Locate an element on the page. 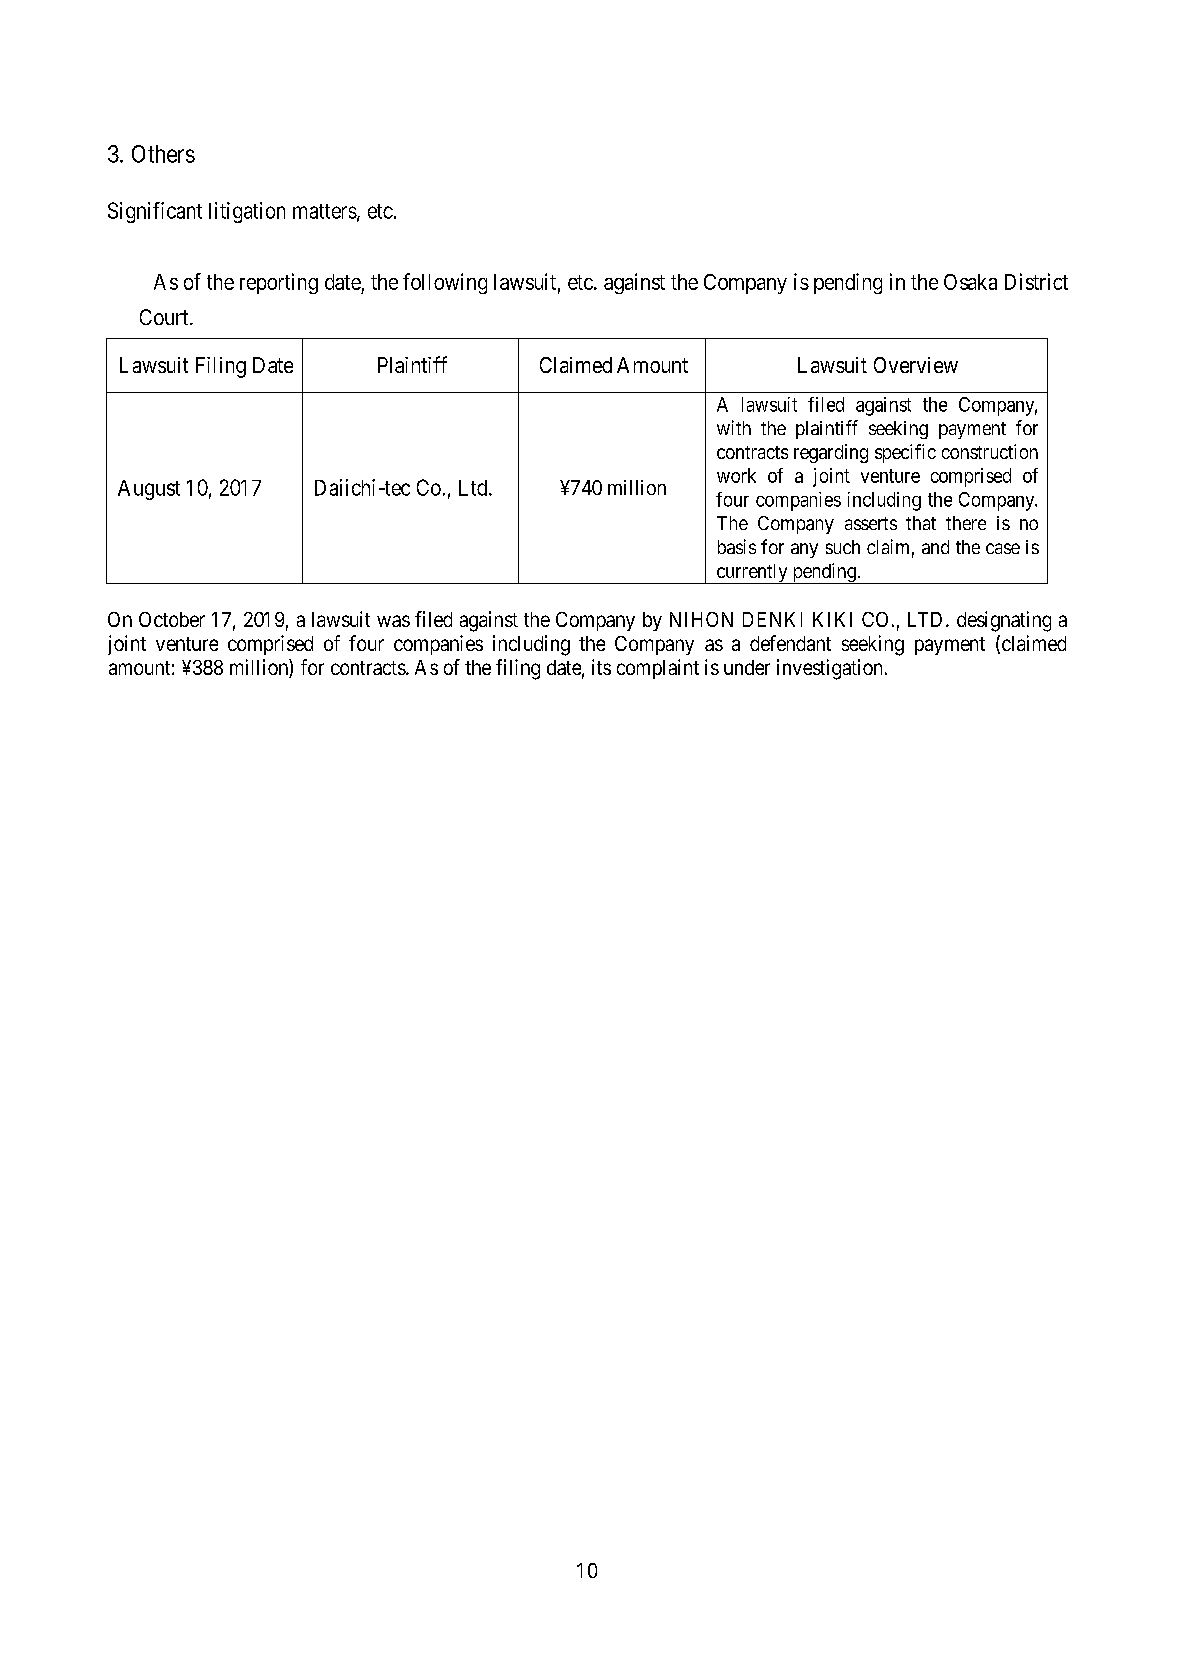  October is located at coordinates (172, 619).
